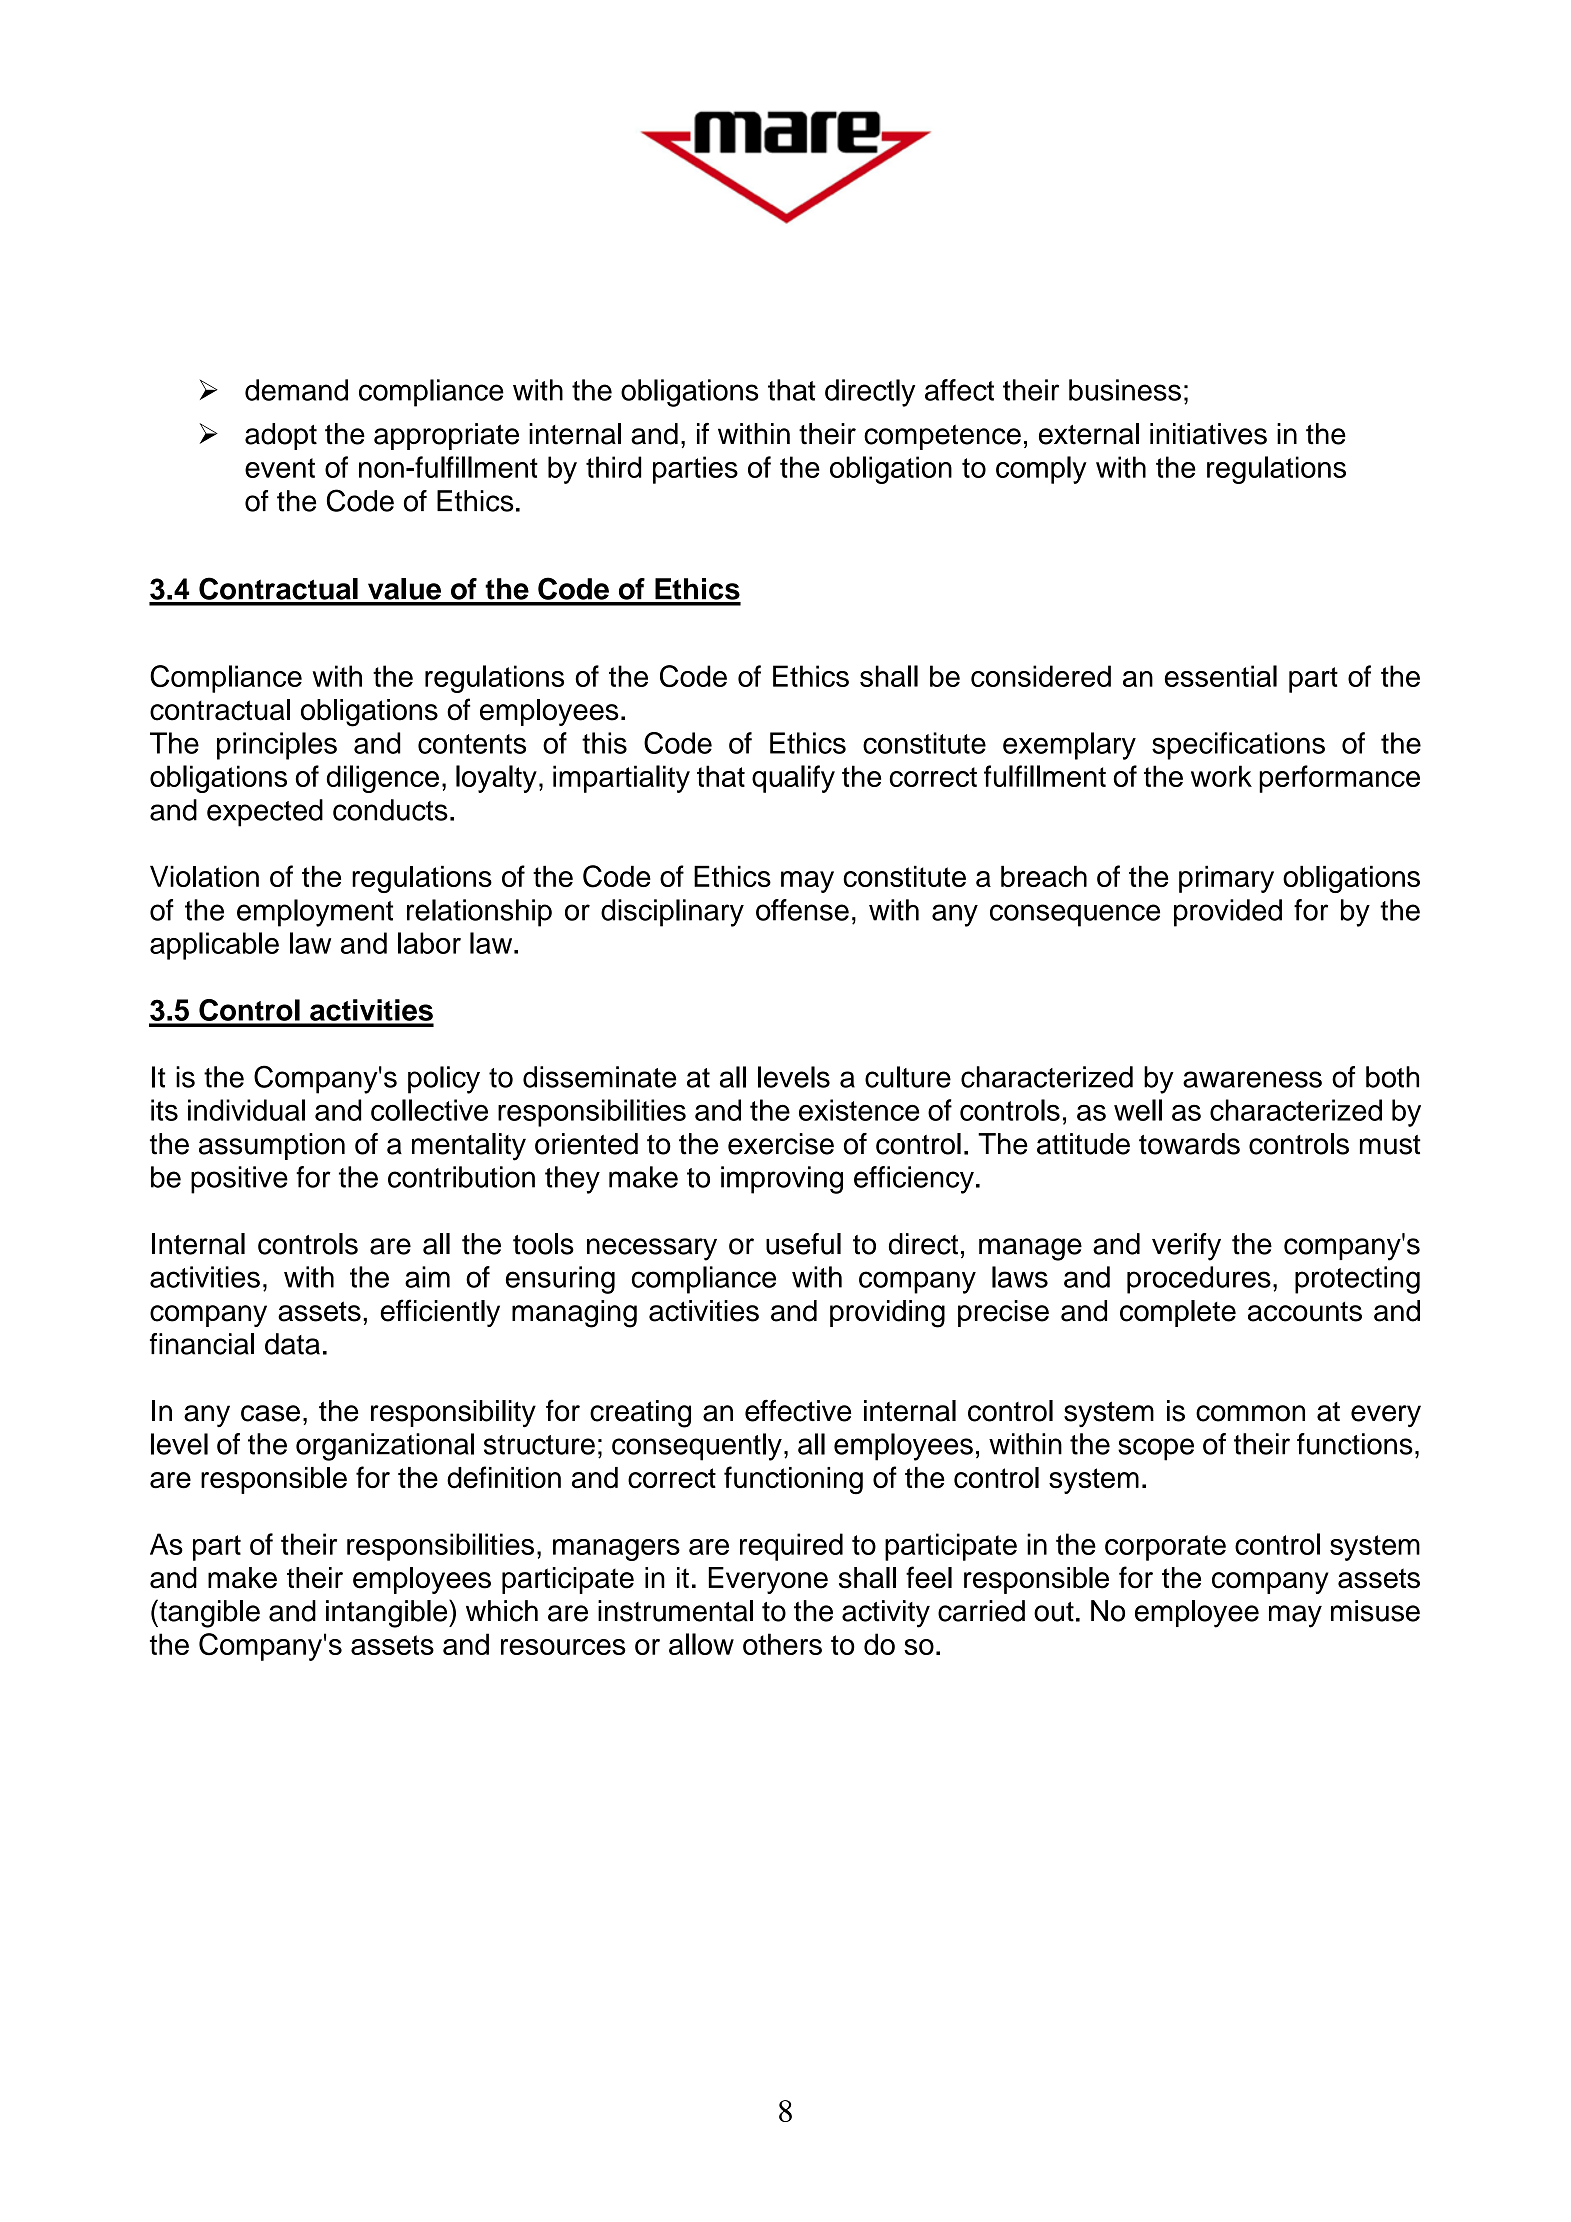  What do you see at coordinates (793, 779) in the image?
I see `qualify` at bounding box center [793, 779].
